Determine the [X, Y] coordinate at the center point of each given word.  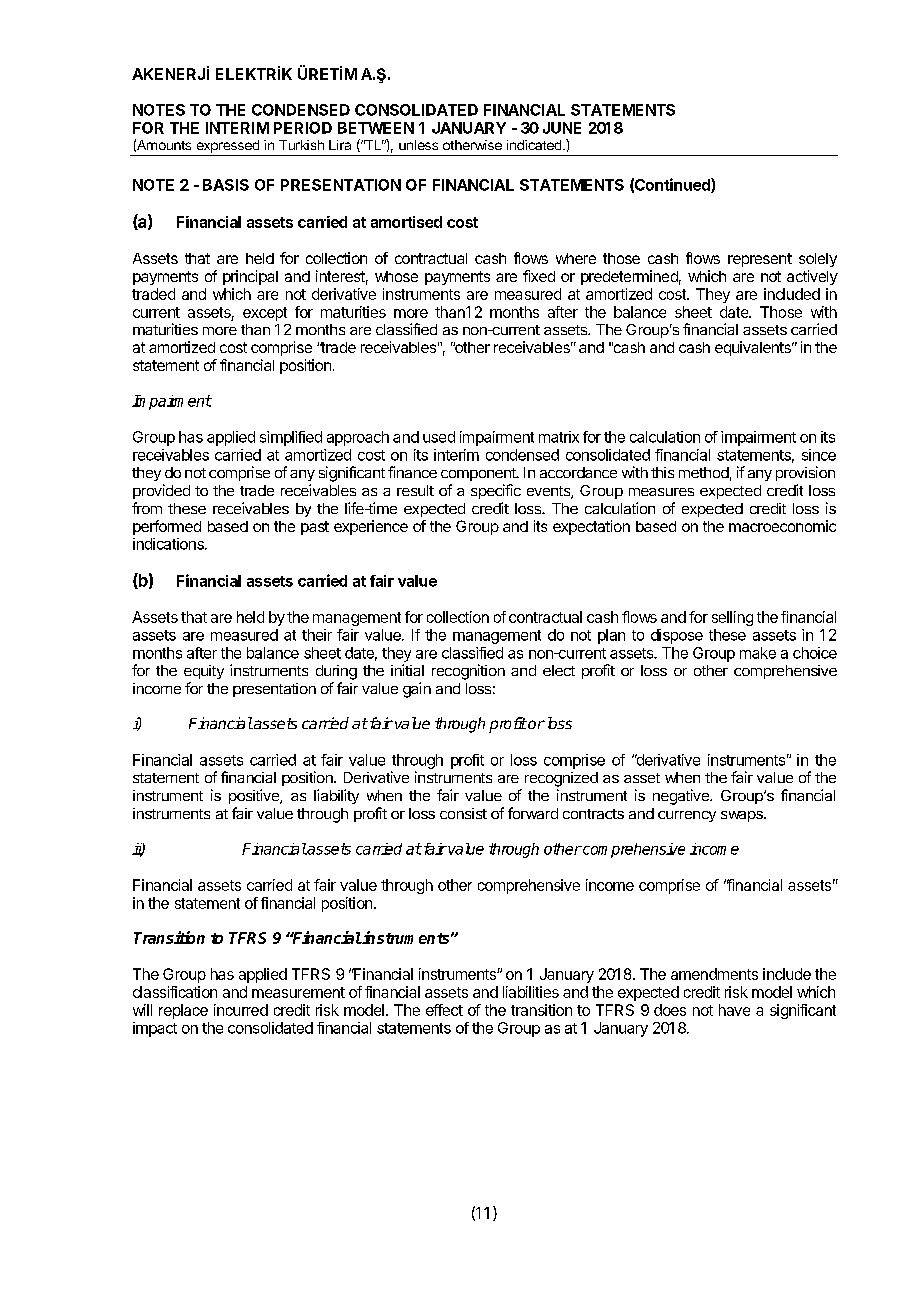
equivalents [754, 348]
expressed [227, 148]
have [734, 1010]
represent [760, 260]
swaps [743, 816]
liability [336, 796]
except [265, 314]
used [439, 437]
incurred [241, 1010]
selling [732, 618]
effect [444, 1010]
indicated [534, 145]
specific [496, 491]
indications [169, 544]
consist [463, 813]
